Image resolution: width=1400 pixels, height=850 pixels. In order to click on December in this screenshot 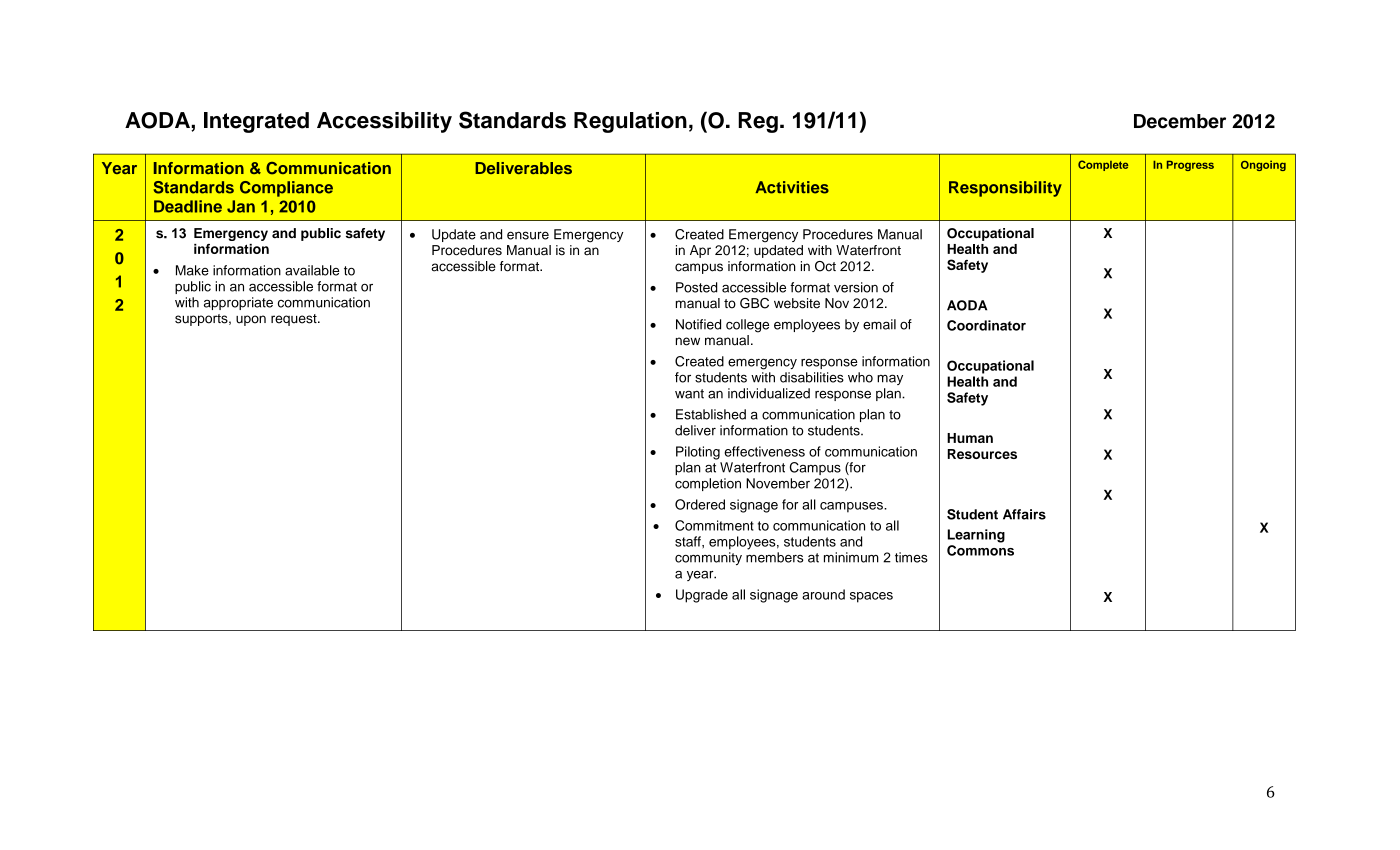, I will do `click(1180, 121)`.
